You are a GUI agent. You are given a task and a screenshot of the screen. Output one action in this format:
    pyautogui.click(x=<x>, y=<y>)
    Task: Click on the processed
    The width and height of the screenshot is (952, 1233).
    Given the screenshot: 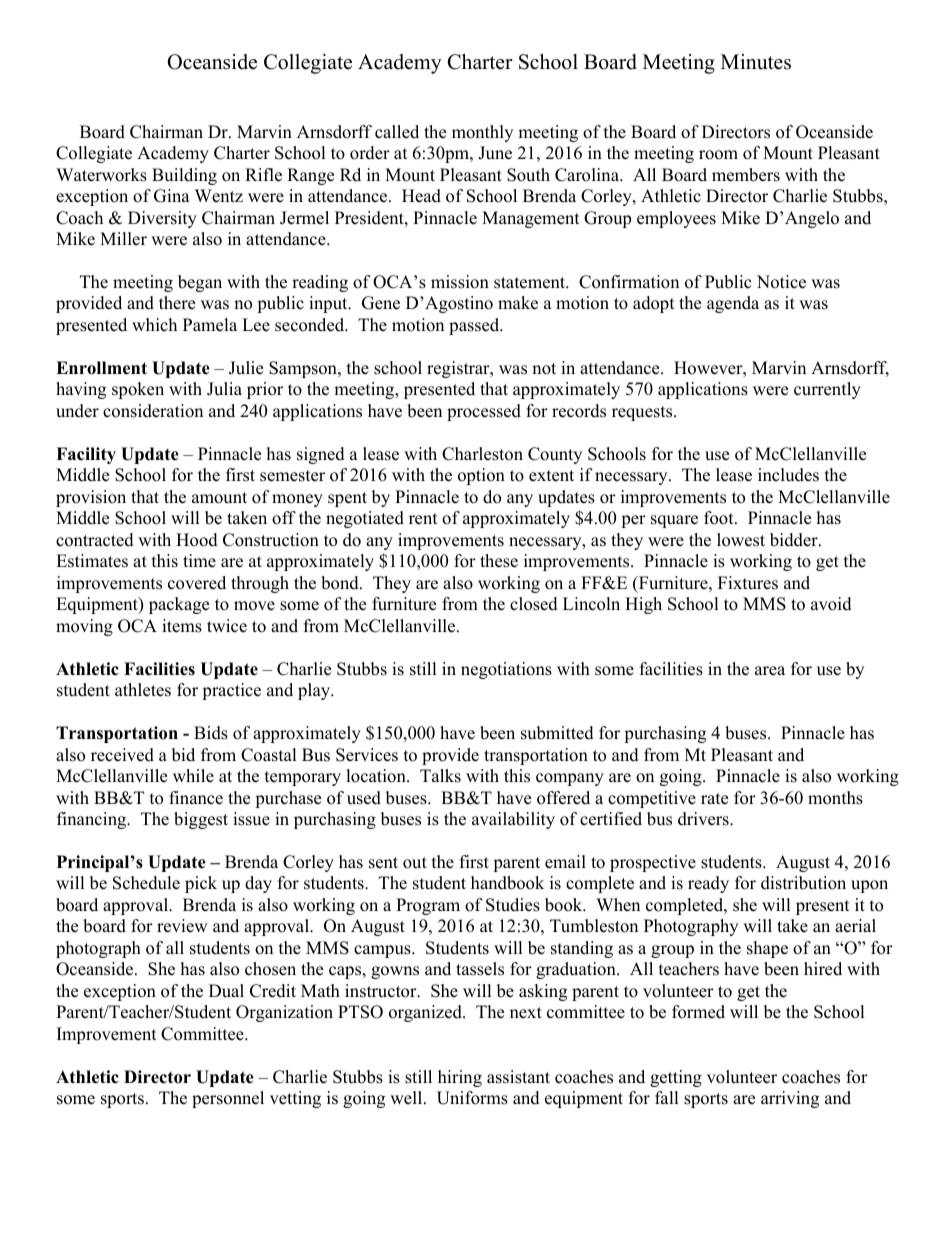 What is the action you would take?
    pyautogui.click(x=484, y=412)
